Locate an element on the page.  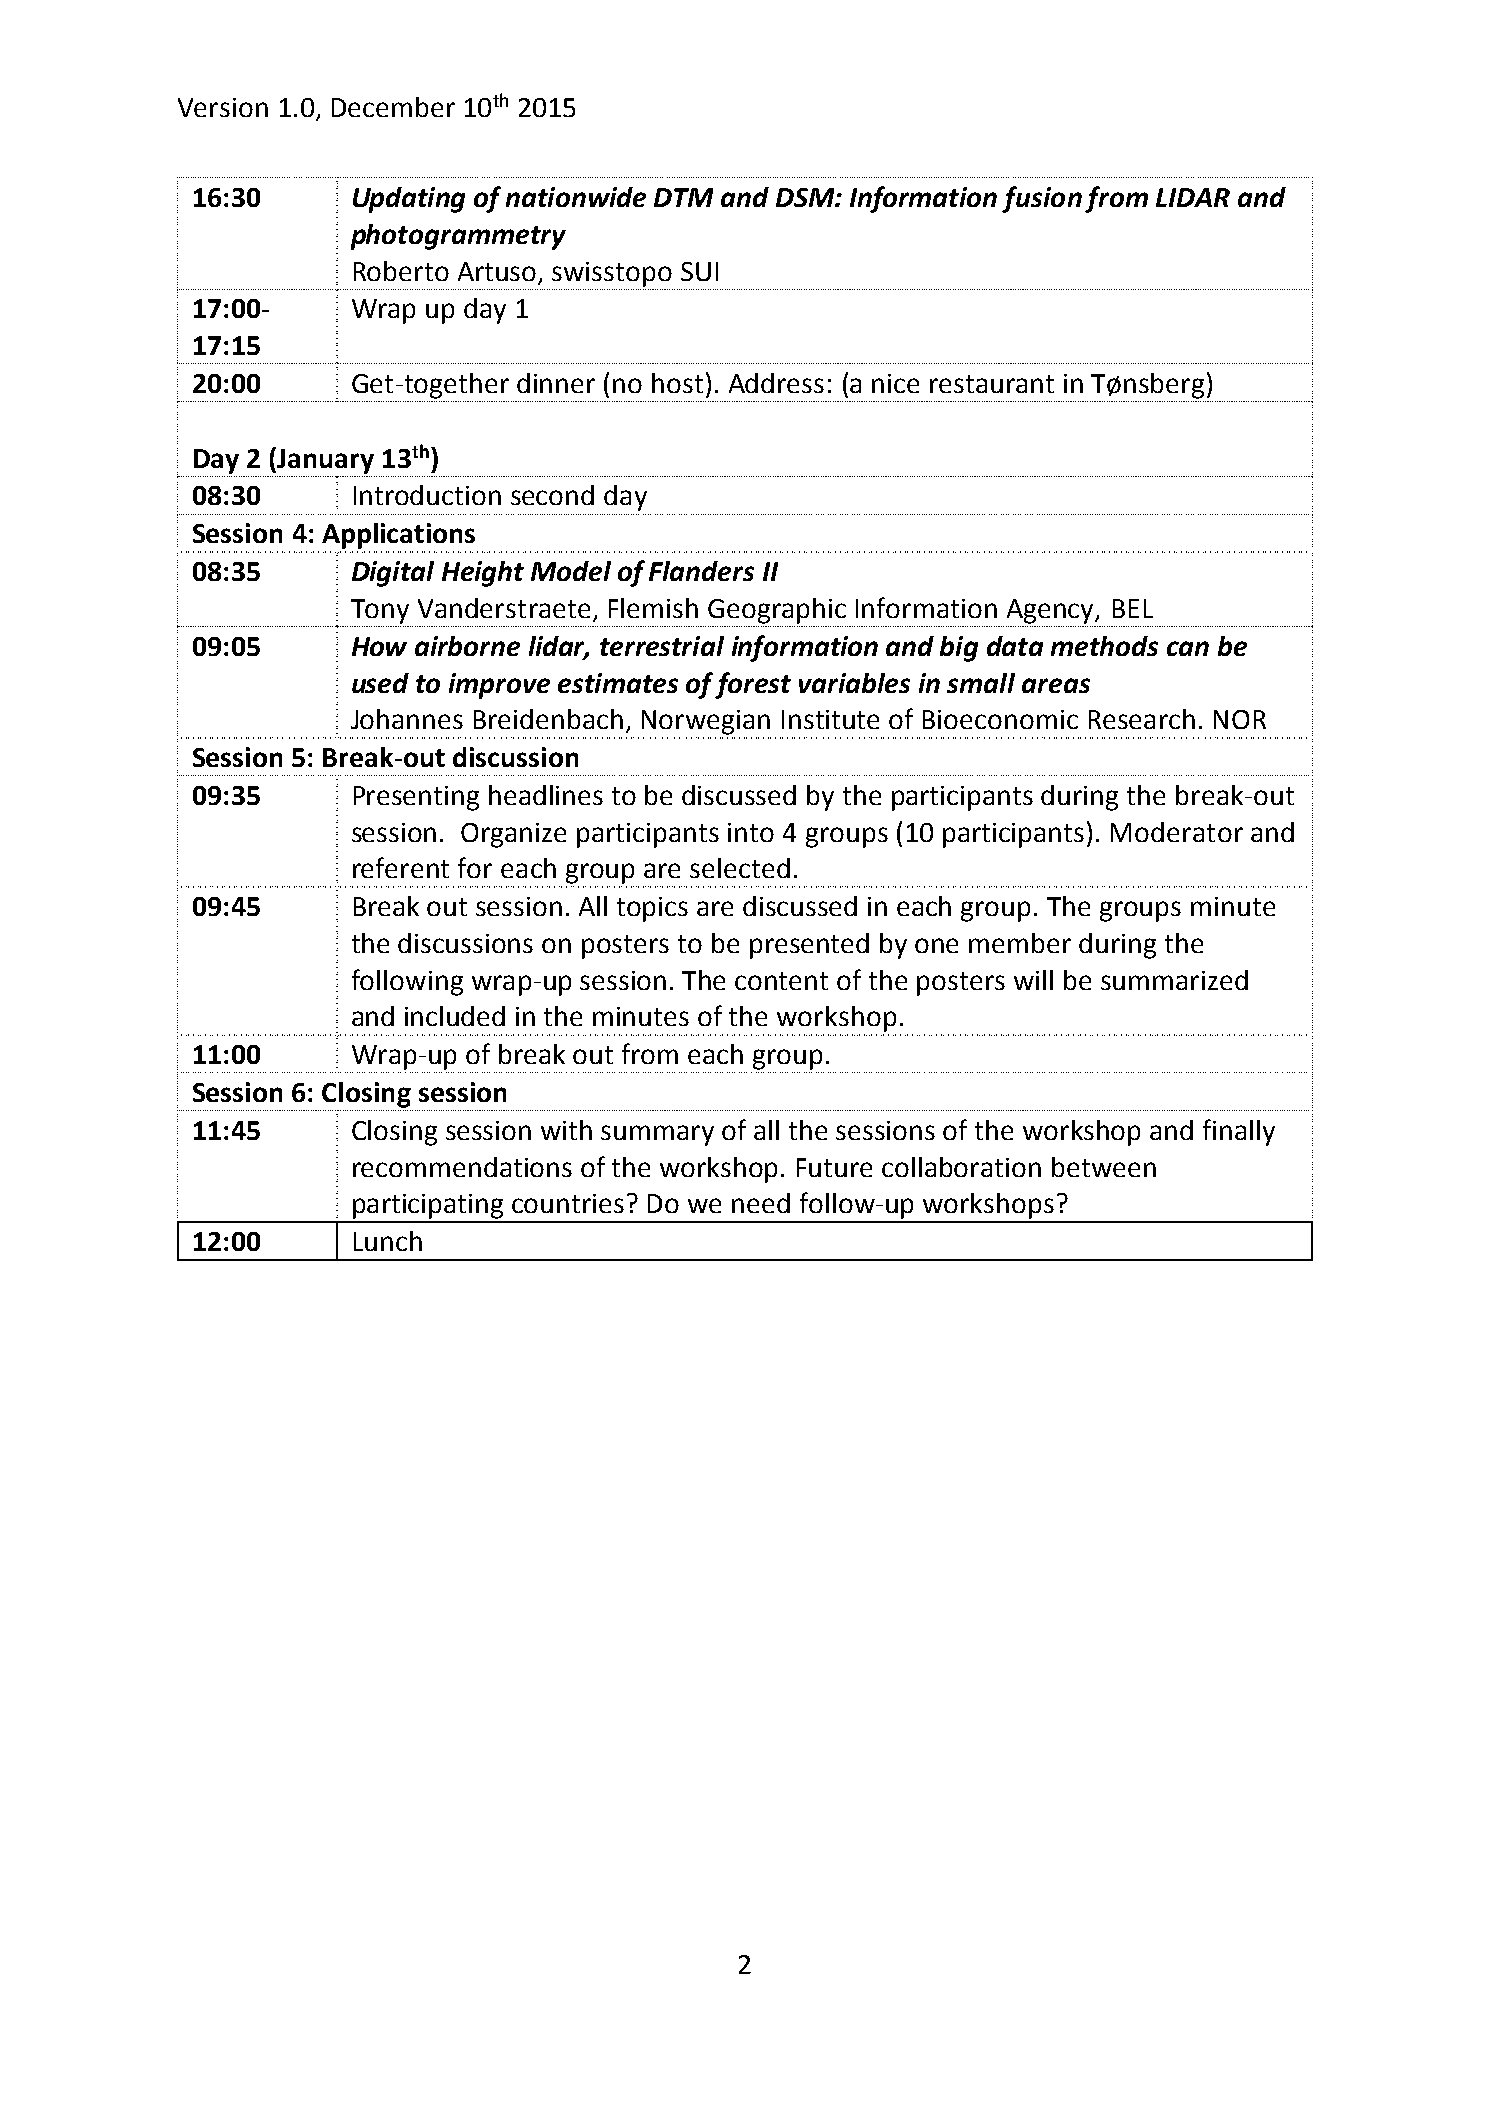
between is located at coordinates (1104, 1167).
